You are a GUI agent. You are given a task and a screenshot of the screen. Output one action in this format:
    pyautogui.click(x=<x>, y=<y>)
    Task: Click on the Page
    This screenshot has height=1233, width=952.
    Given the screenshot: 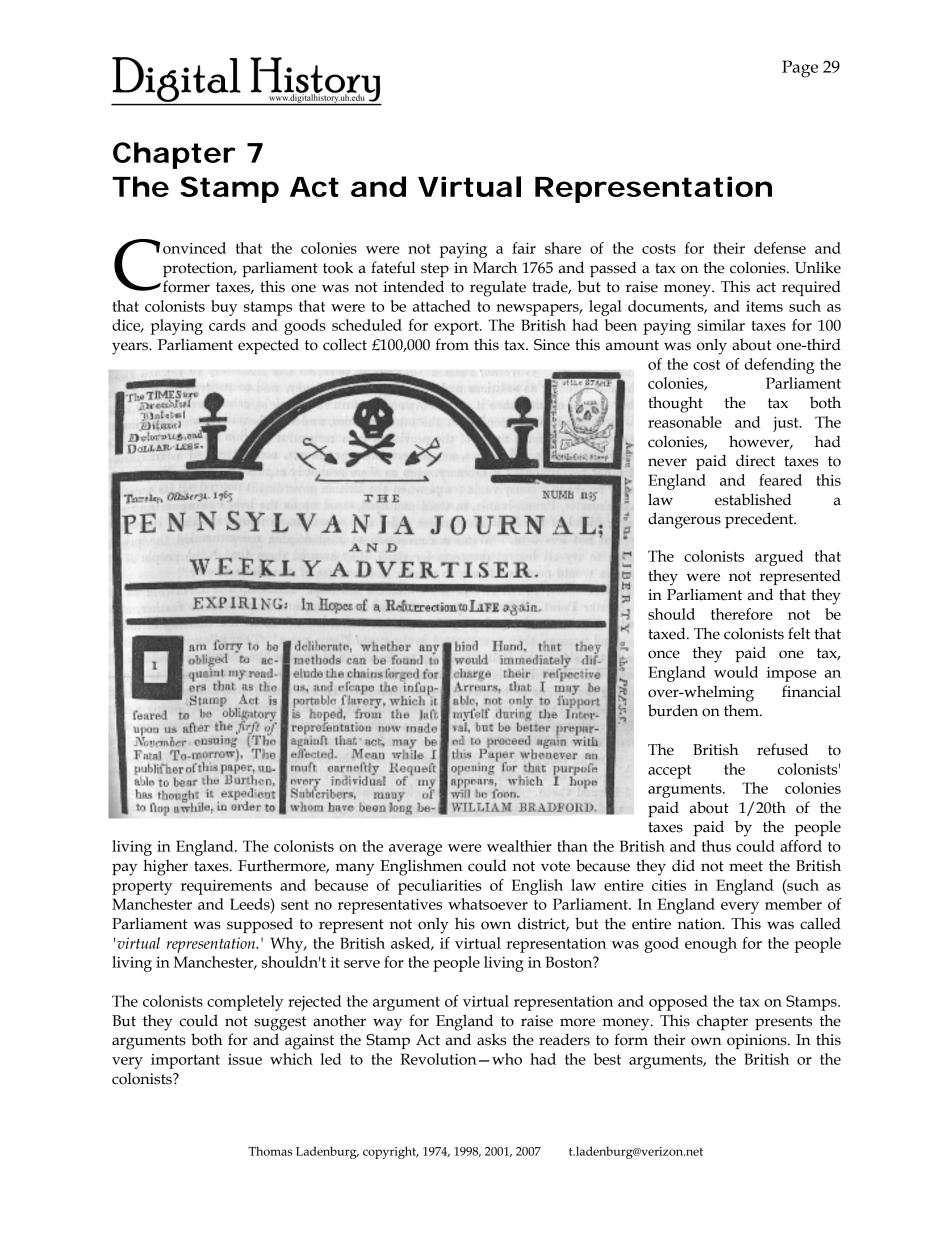 What is the action you would take?
    pyautogui.click(x=800, y=69)
